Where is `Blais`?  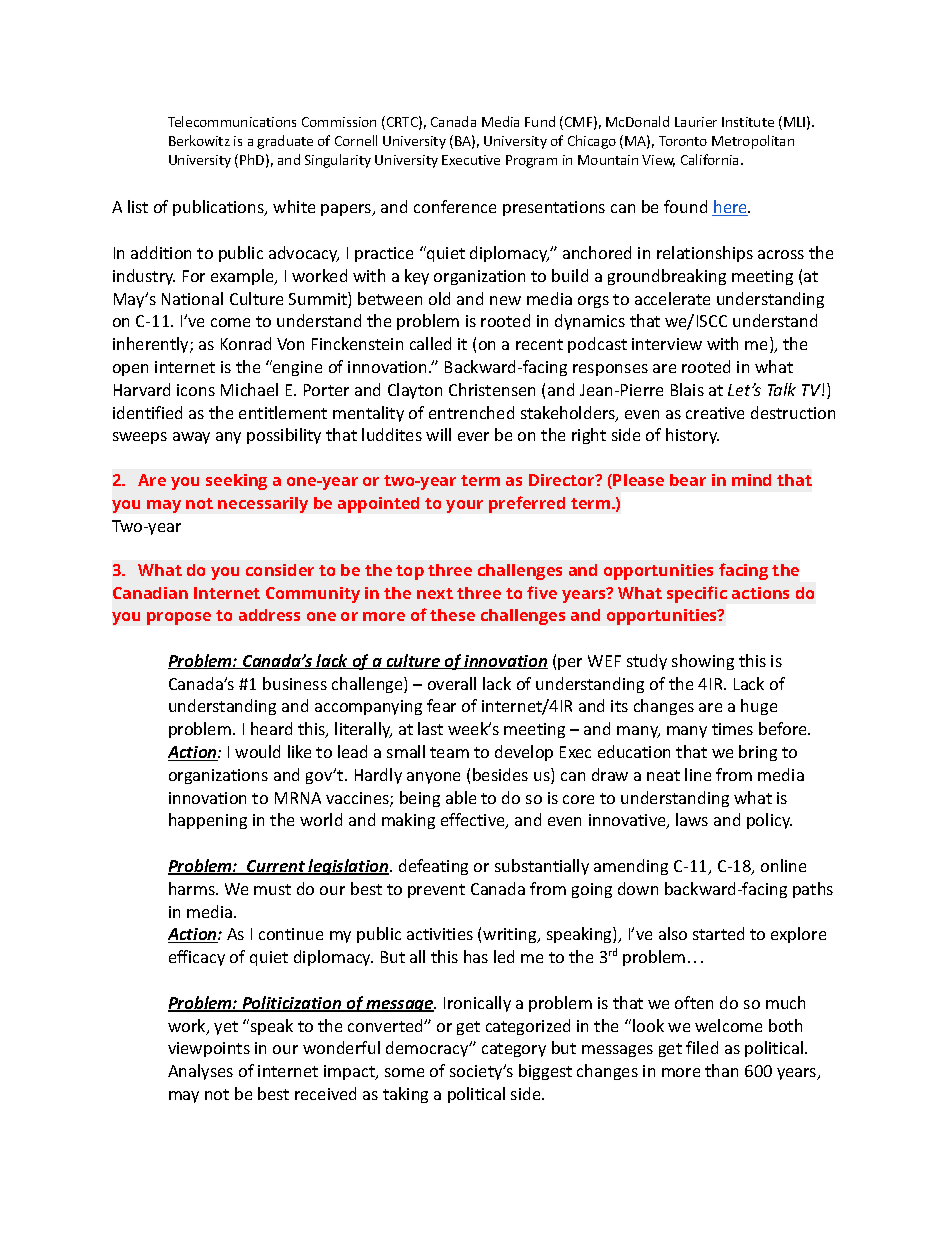 Blais is located at coordinates (687, 389).
